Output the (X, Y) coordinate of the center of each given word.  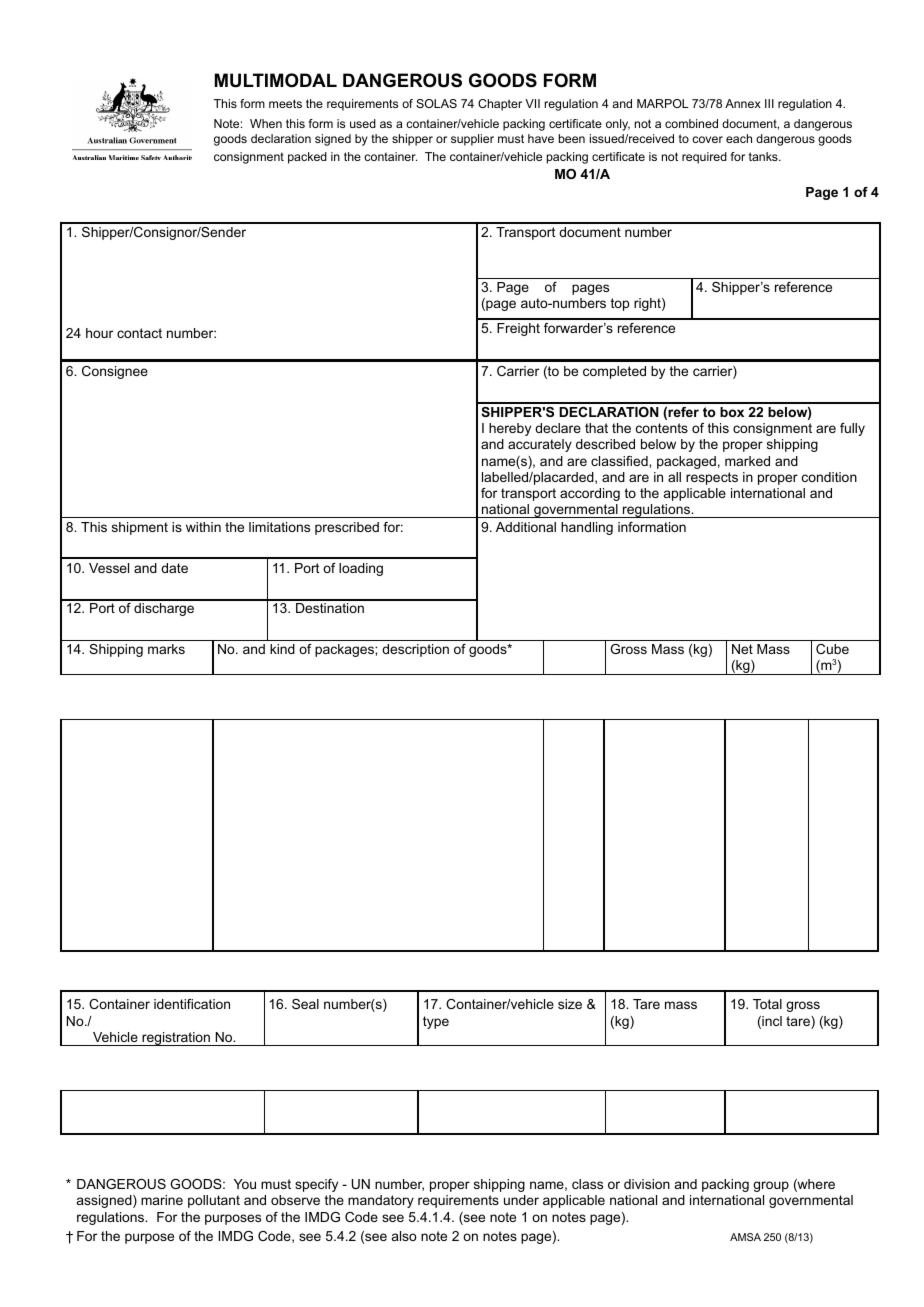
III (769, 103)
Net (742, 649)
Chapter (500, 105)
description (415, 650)
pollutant (214, 1201)
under (521, 1200)
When (266, 123)
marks (166, 649)
